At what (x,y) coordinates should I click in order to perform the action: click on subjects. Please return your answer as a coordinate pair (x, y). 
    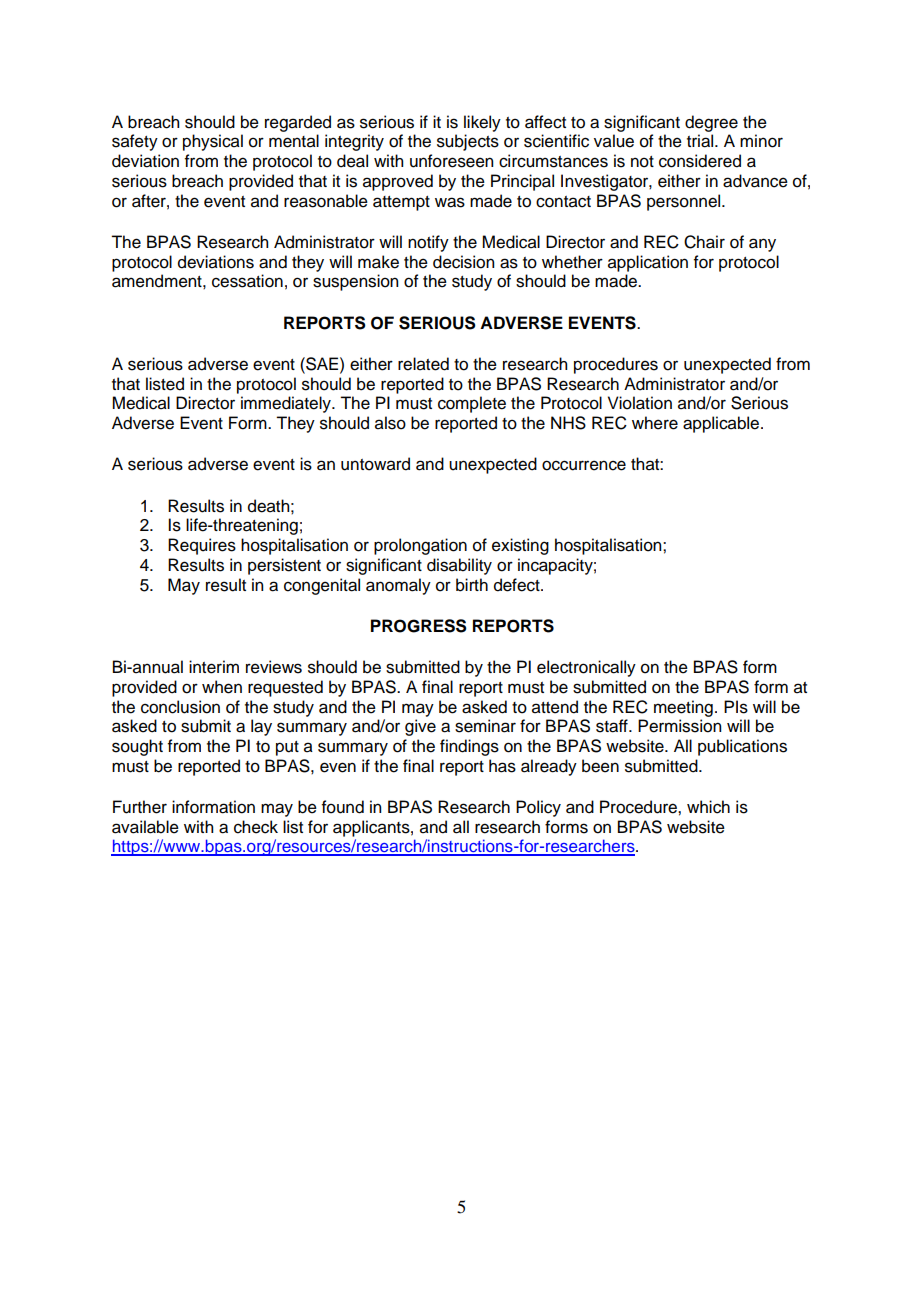
    Looking at the image, I should click on (468, 142).
